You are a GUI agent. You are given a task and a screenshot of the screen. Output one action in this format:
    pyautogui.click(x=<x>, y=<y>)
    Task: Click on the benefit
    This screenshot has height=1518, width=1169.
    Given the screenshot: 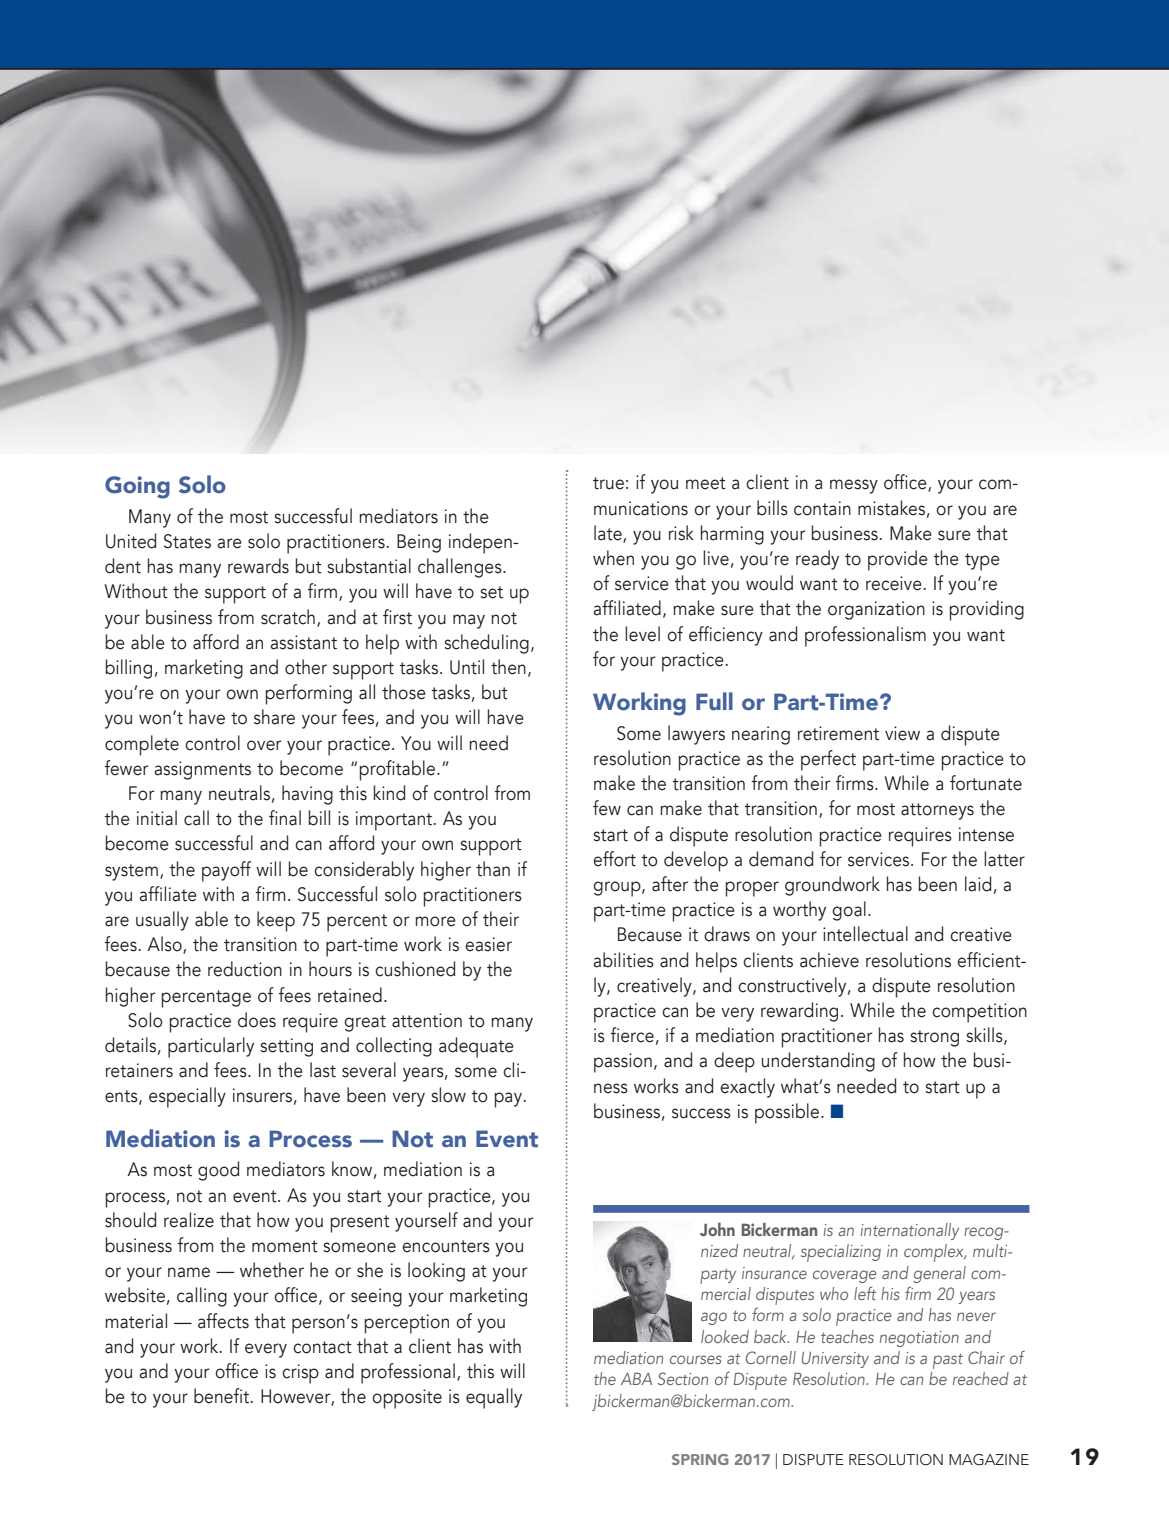 What is the action you would take?
    pyautogui.click(x=223, y=1396)
